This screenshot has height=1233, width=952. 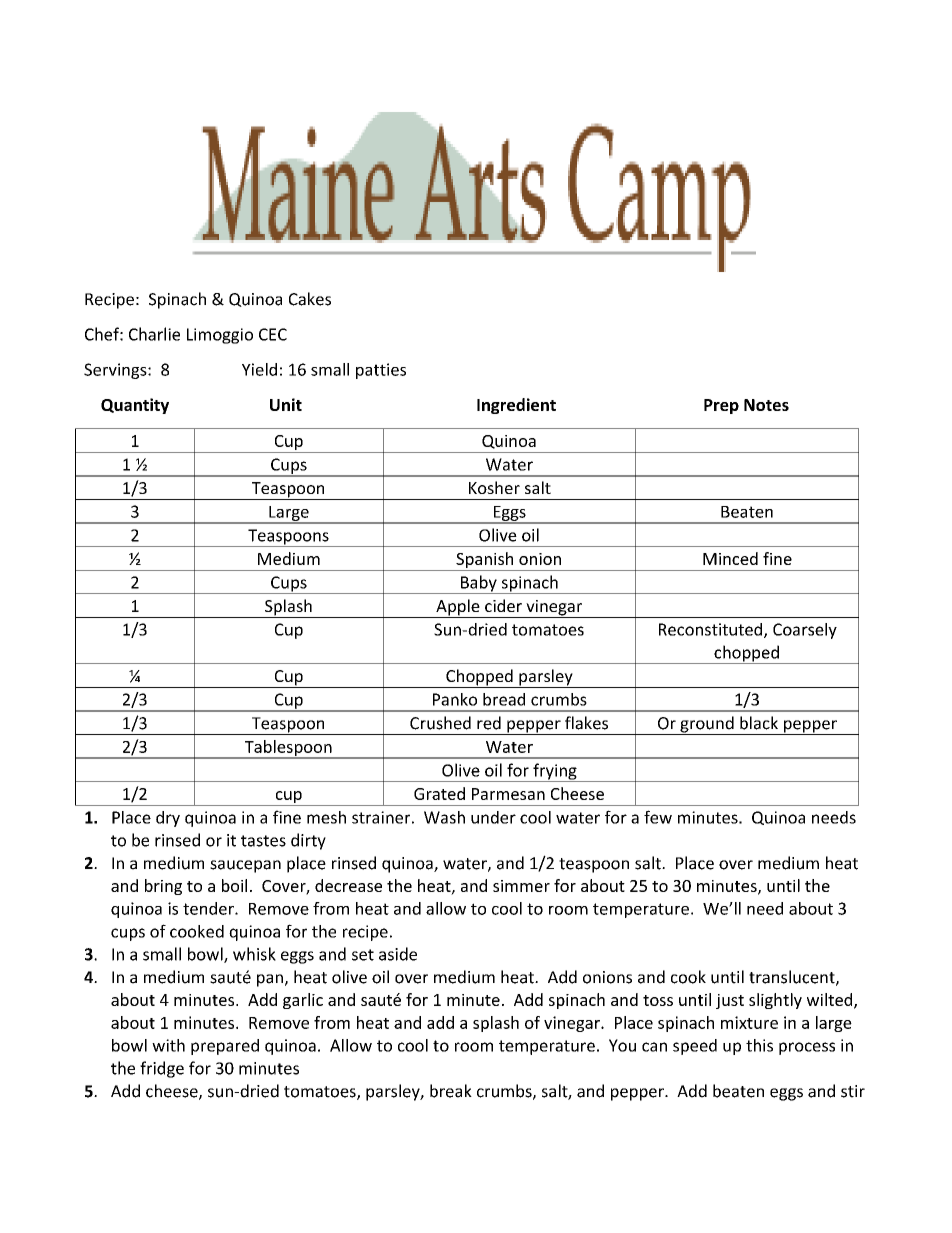 What do you see at coordinates (504, 699) in the screenshot?
I see `bread` at bounding box center [504, 699].
